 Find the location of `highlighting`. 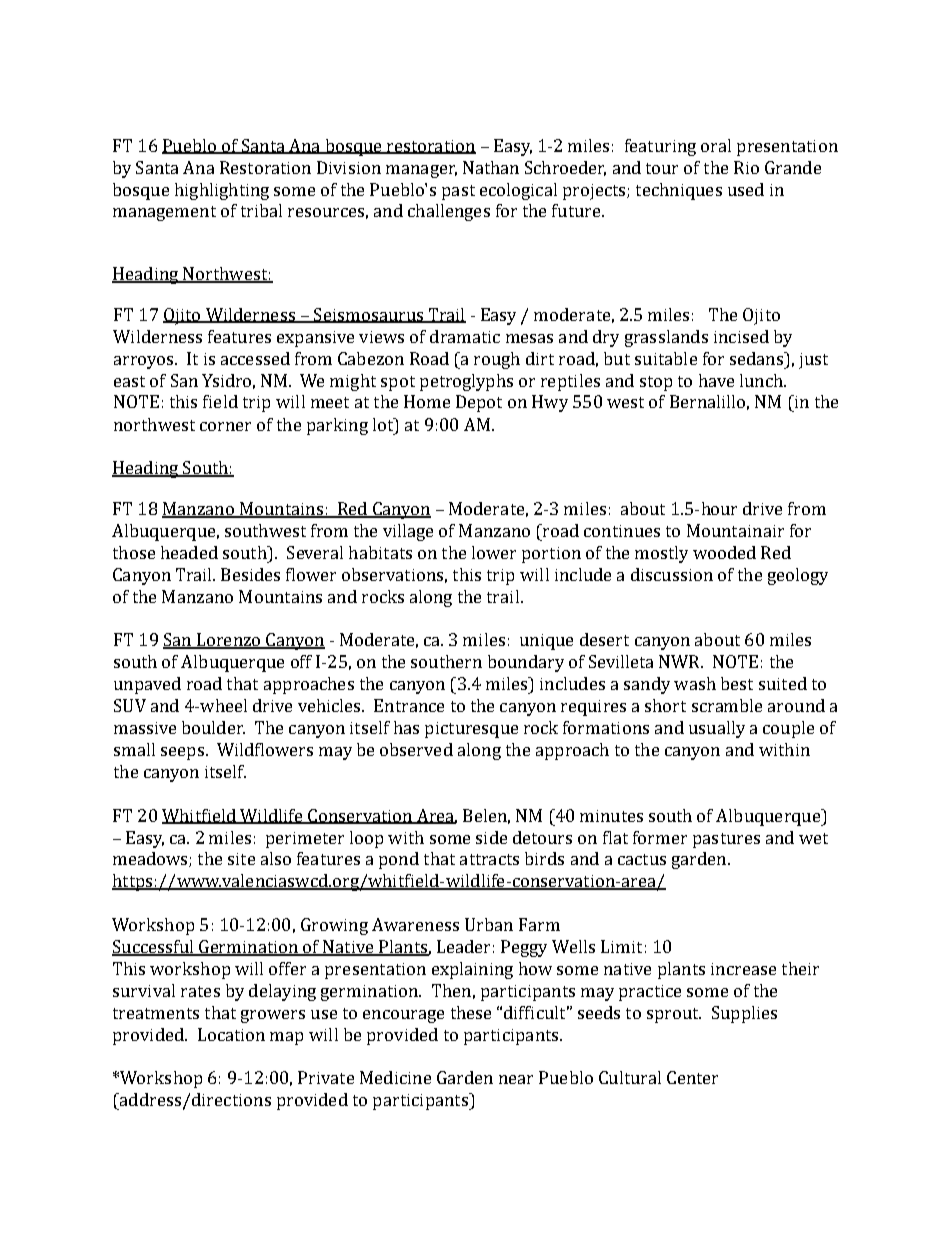

highlighting is located at coordinates (222, 191).
